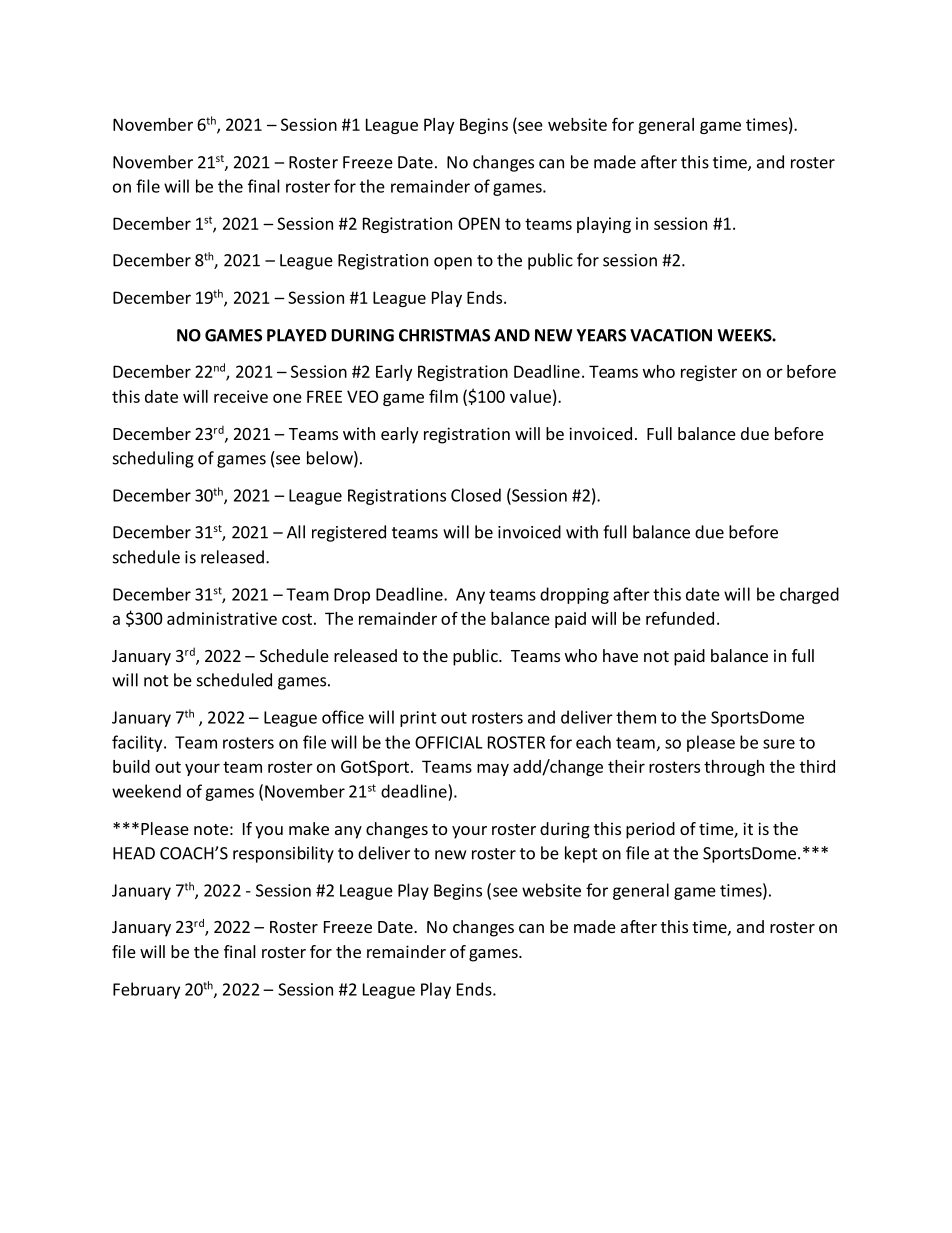 This page has width=952, height=1233. Describe the element at coordinates (680, 618) in the page. I see `refunded` at that location.
